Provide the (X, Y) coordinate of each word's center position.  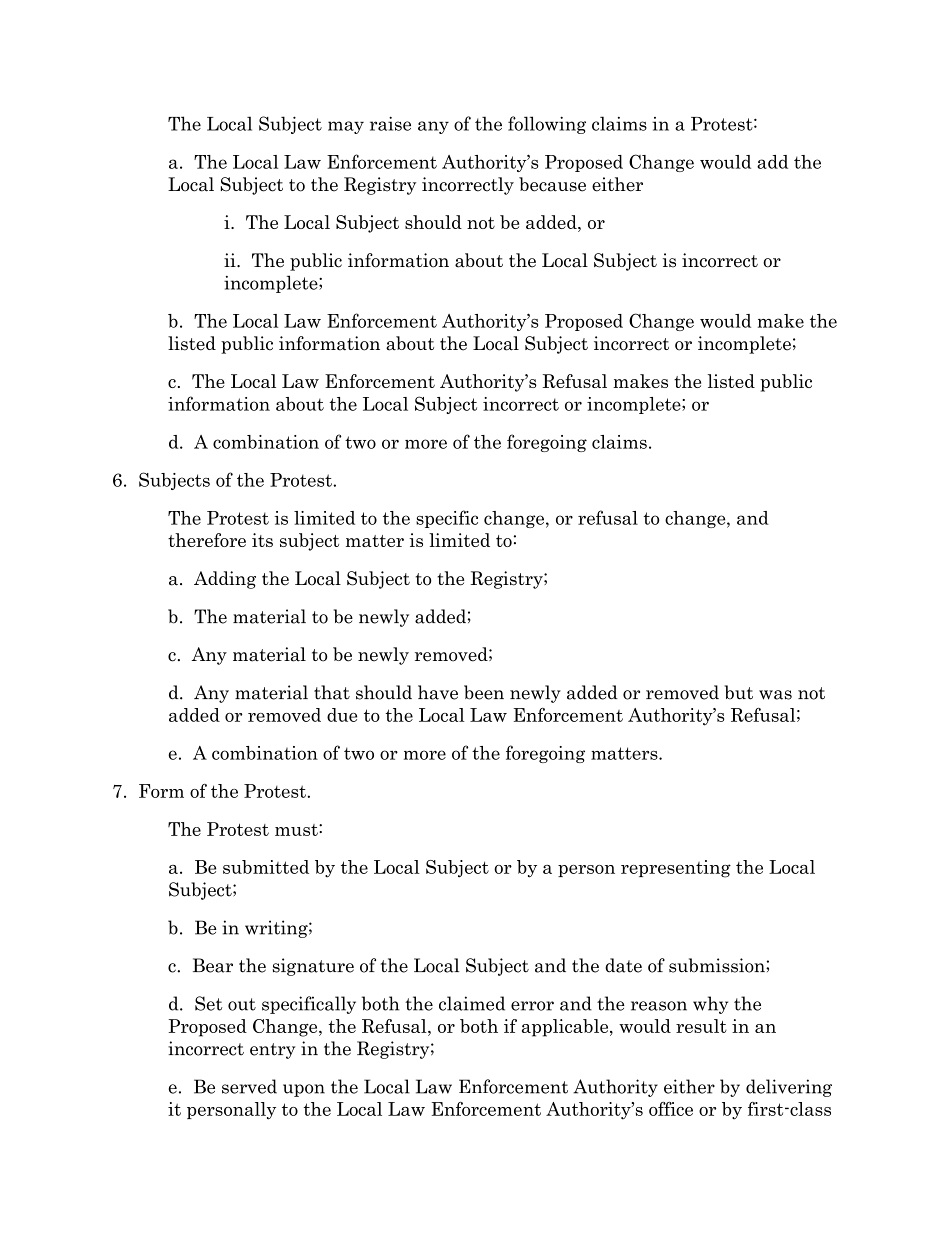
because (552, 184)
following (547, 125)
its (262, 540)
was (775, 695)
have (438, 692)
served (249, 1086)
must (297, 830)
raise (390, 123)
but (739, 692)
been (484, 692)
